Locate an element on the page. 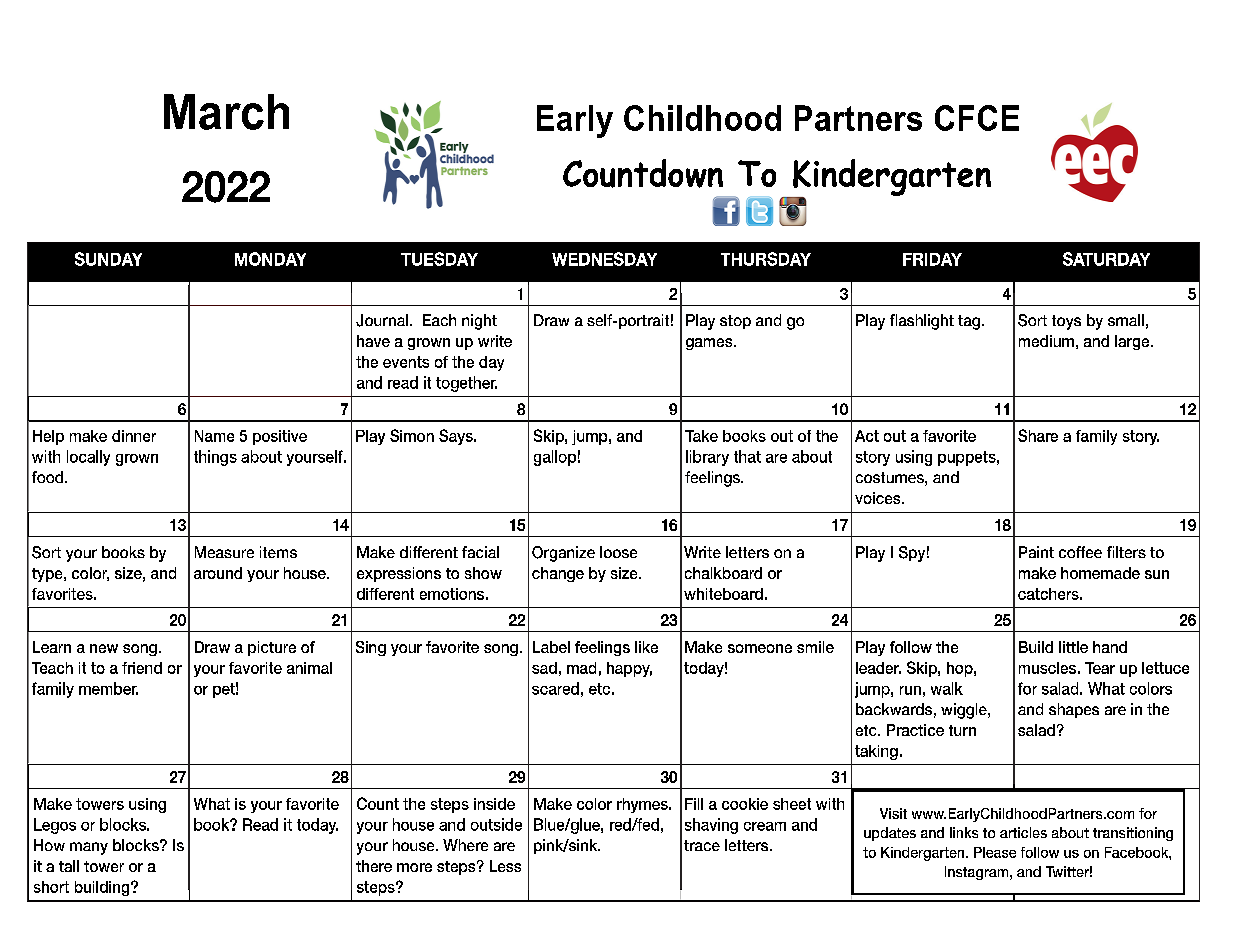 The height and width of the page is (952, 1233). walk is located at coordinates (947, 688).
